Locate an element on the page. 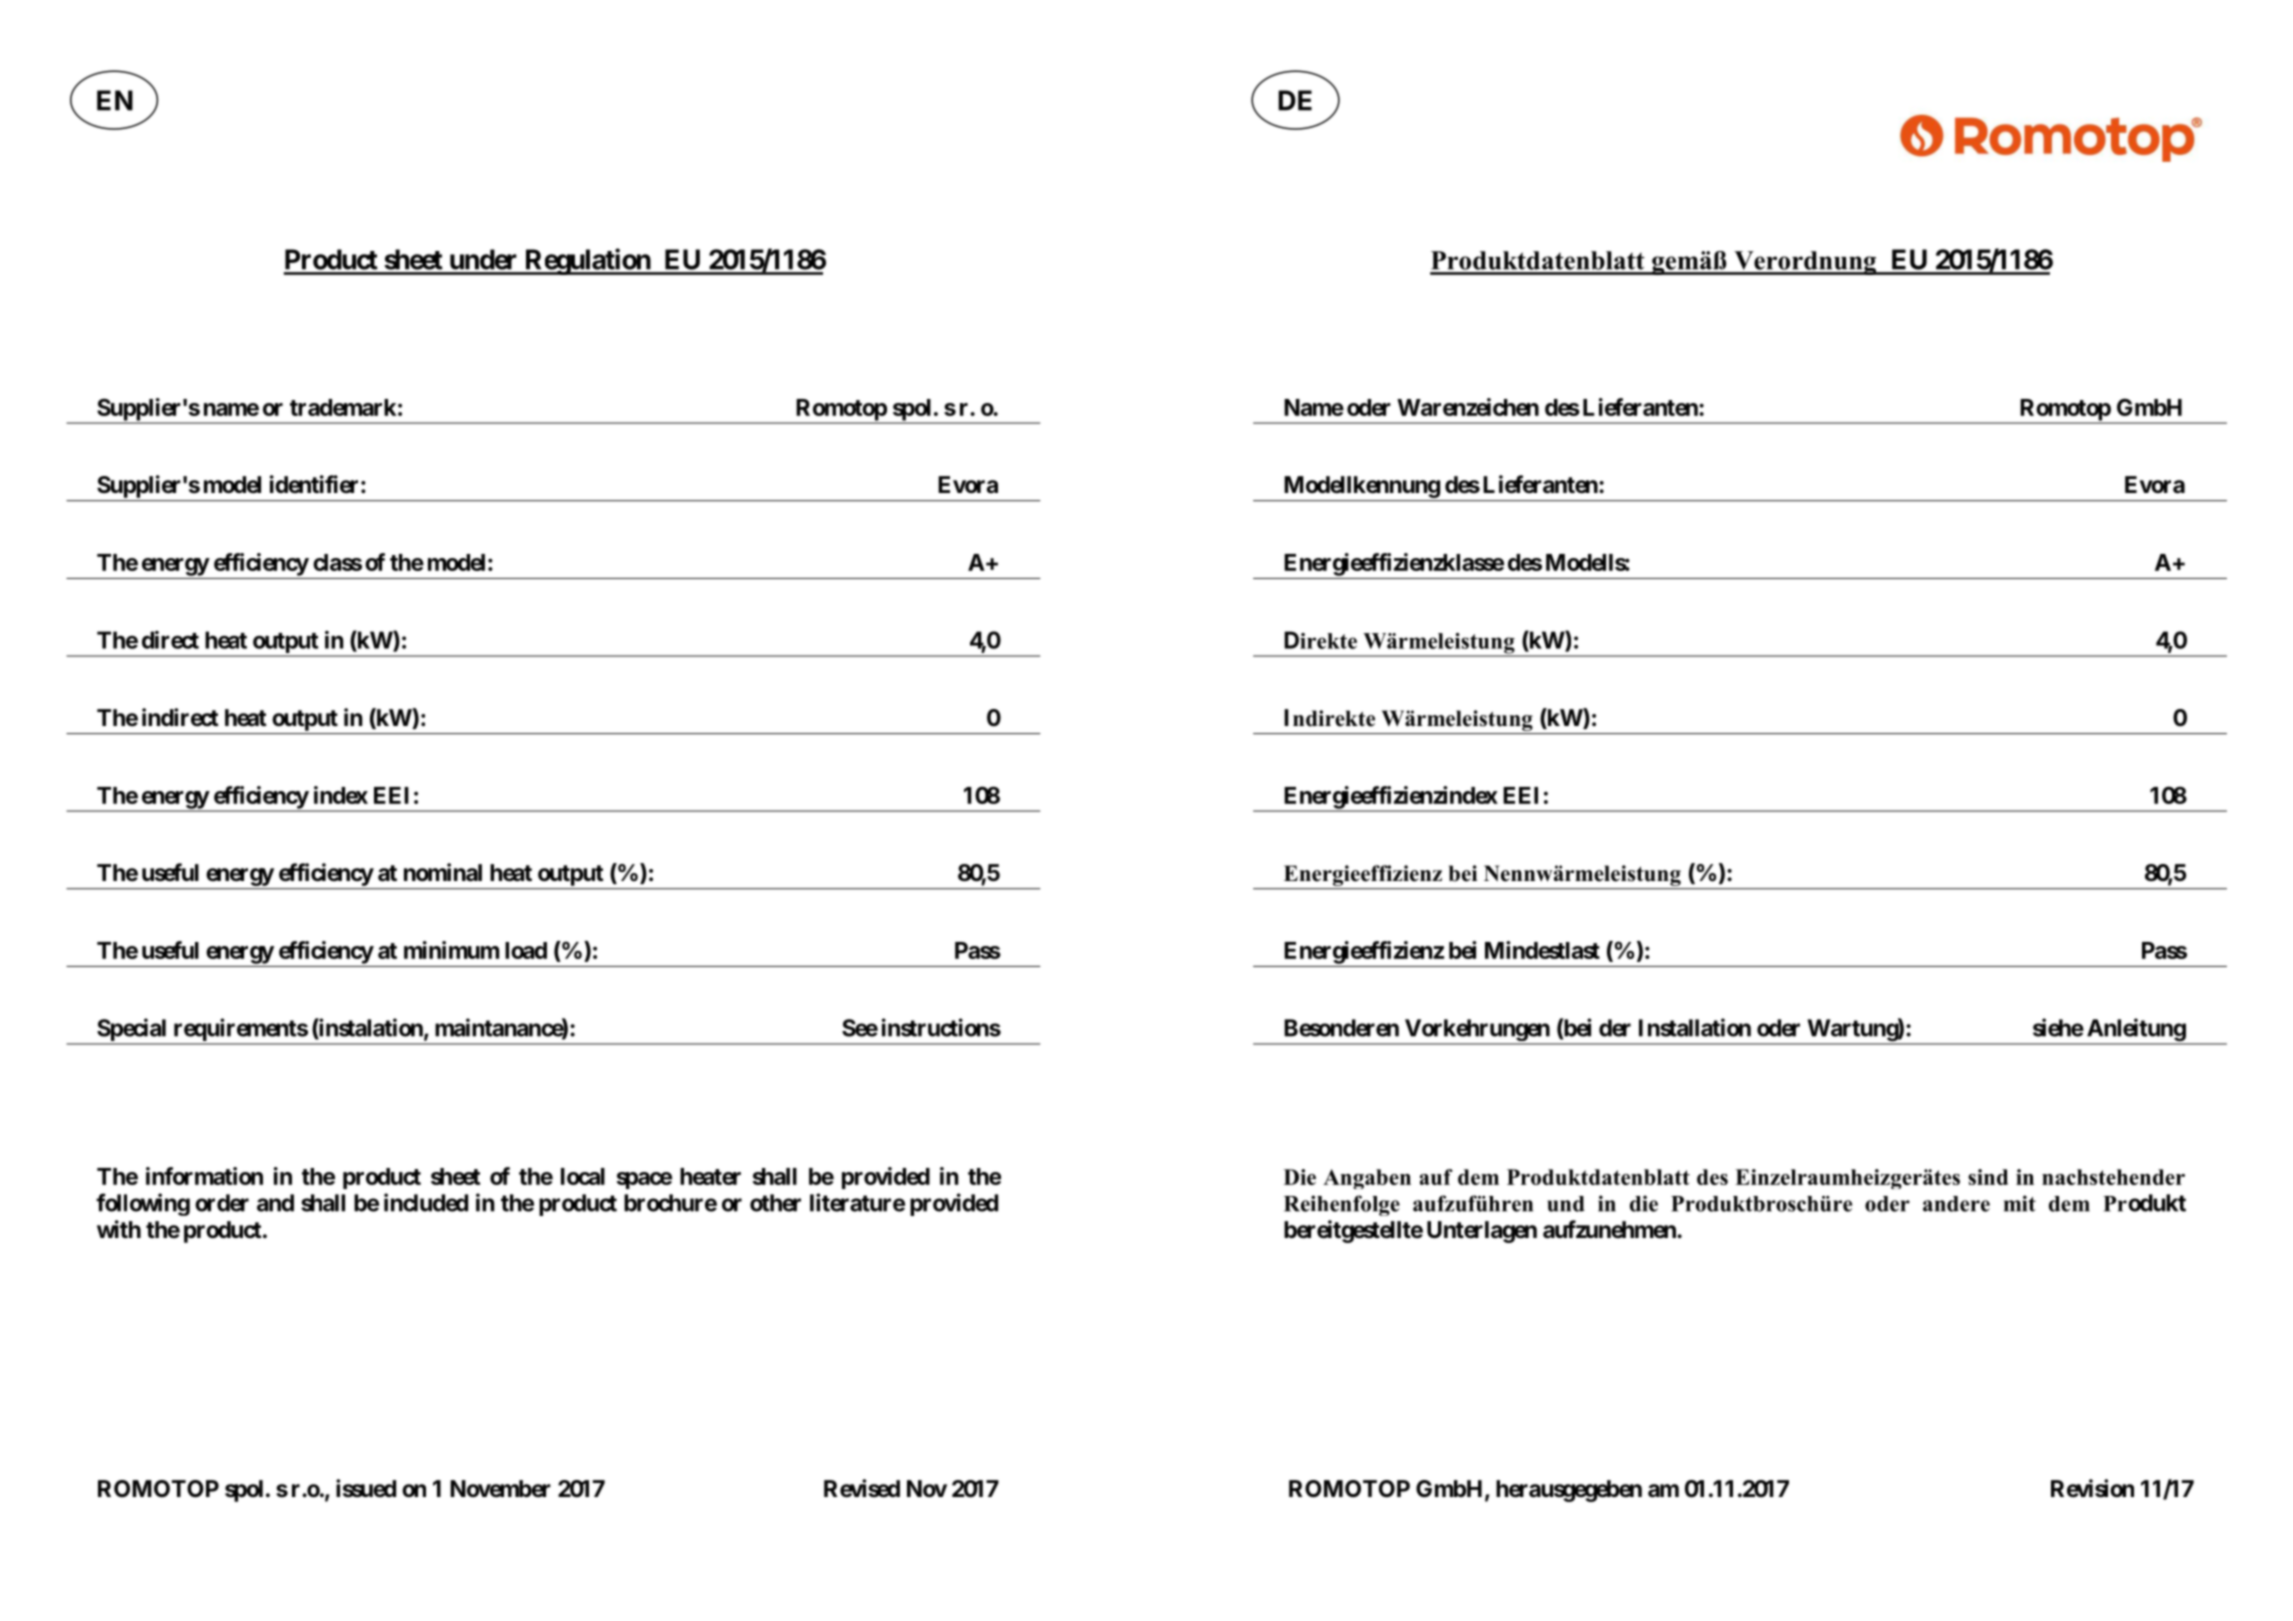 The height and width of the document is (1621, 2293). Installation is located at coordinates (1695, 1027).
